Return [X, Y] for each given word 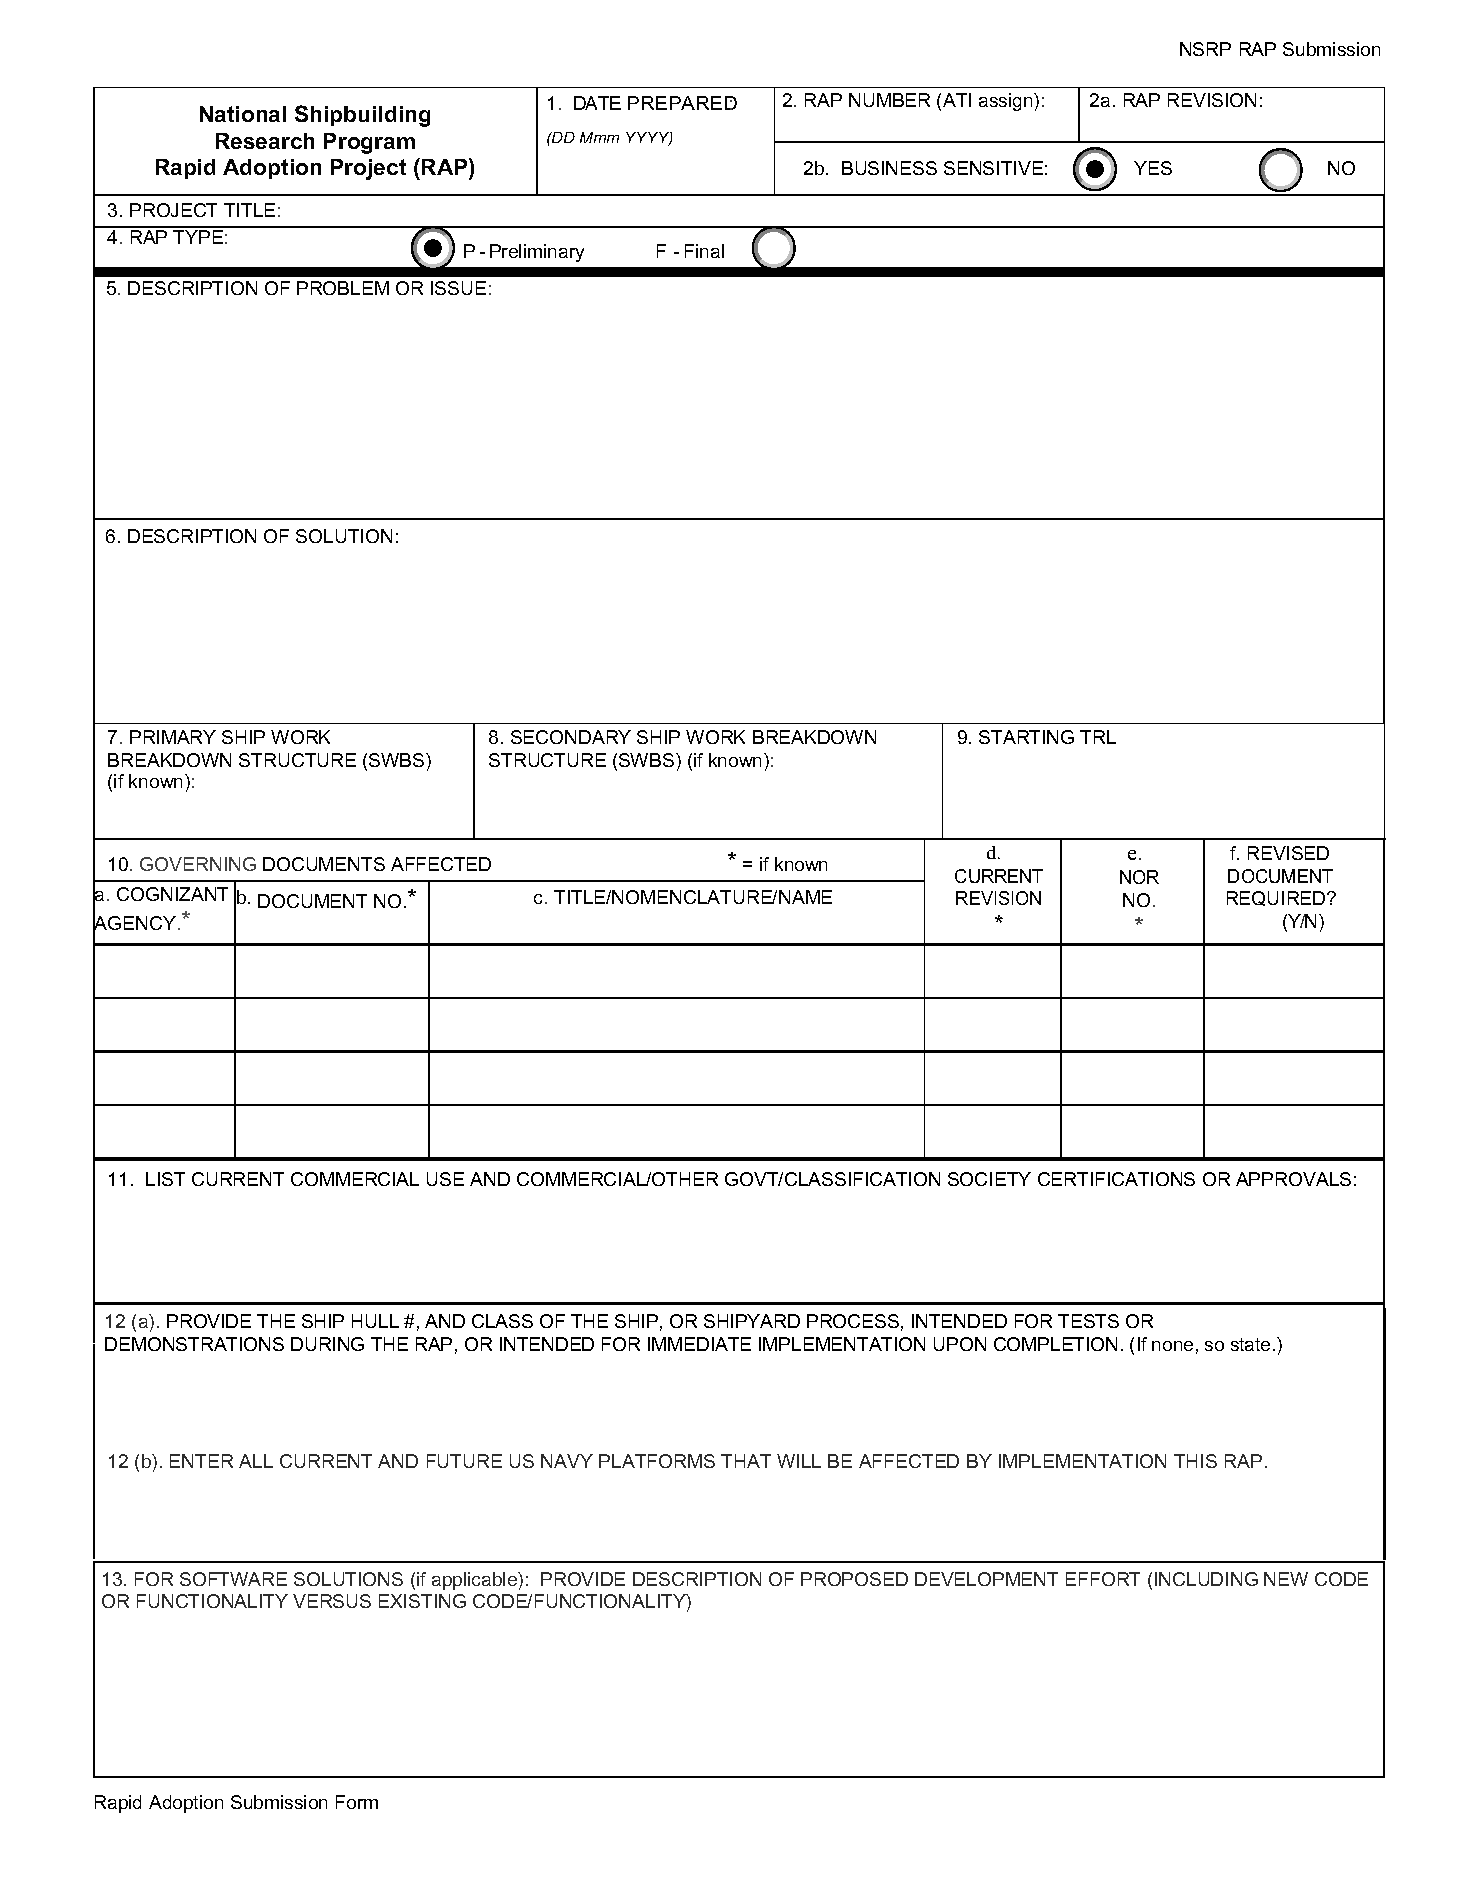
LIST [165, 1179]
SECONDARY [571, 737]
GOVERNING [198, 864]
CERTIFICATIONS [1116, 1179]
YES [1153, 168]
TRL [1098, 737]
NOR [1139, 877]
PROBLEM [343, 288]
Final [704, 251]
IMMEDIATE [699, 1344]
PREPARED [682, 103]
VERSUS [332, 1601]
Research [265, 141]
